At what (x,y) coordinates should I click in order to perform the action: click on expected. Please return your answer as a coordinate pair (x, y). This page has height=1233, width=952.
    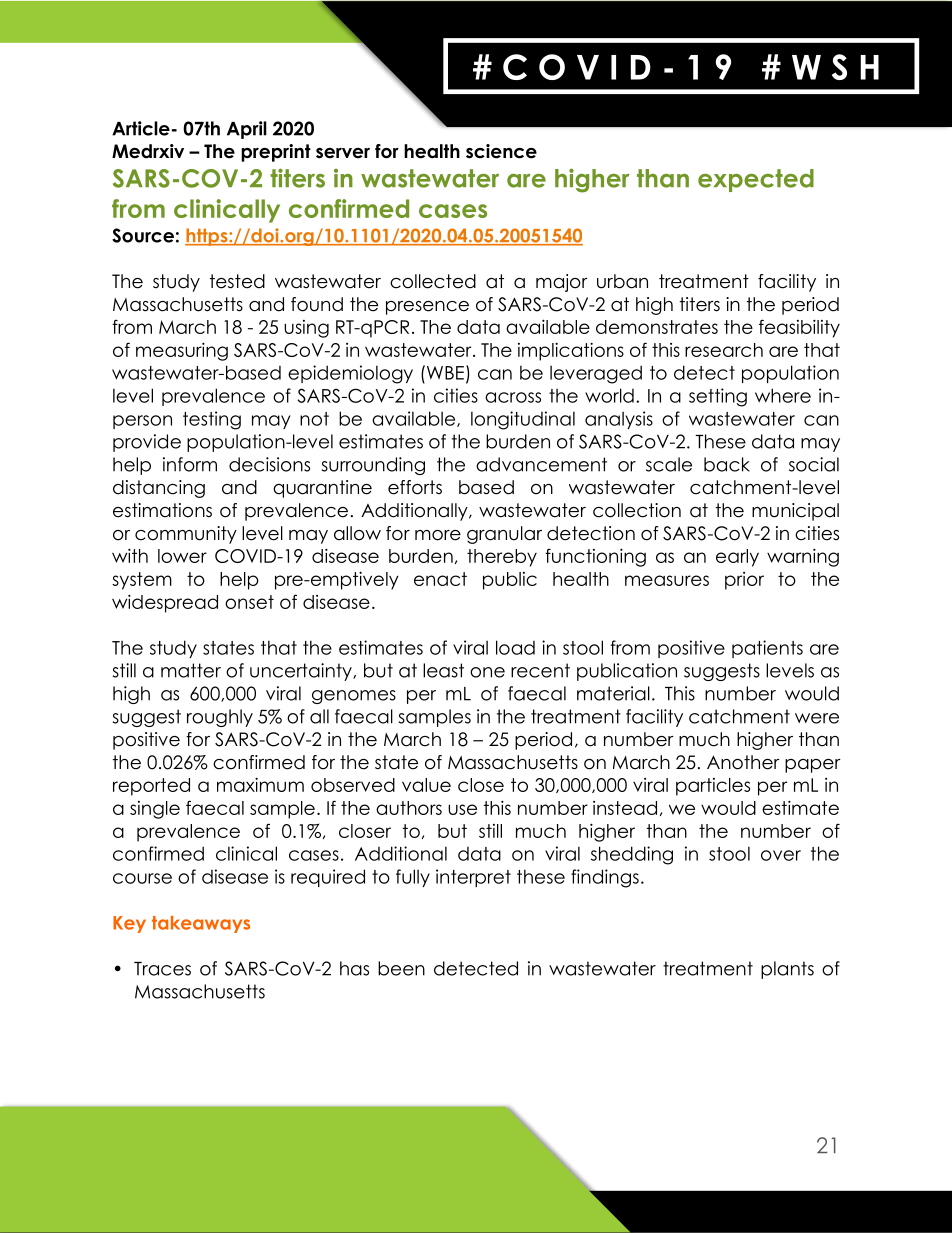
    Looking at the image, I should click on (756, 180).
